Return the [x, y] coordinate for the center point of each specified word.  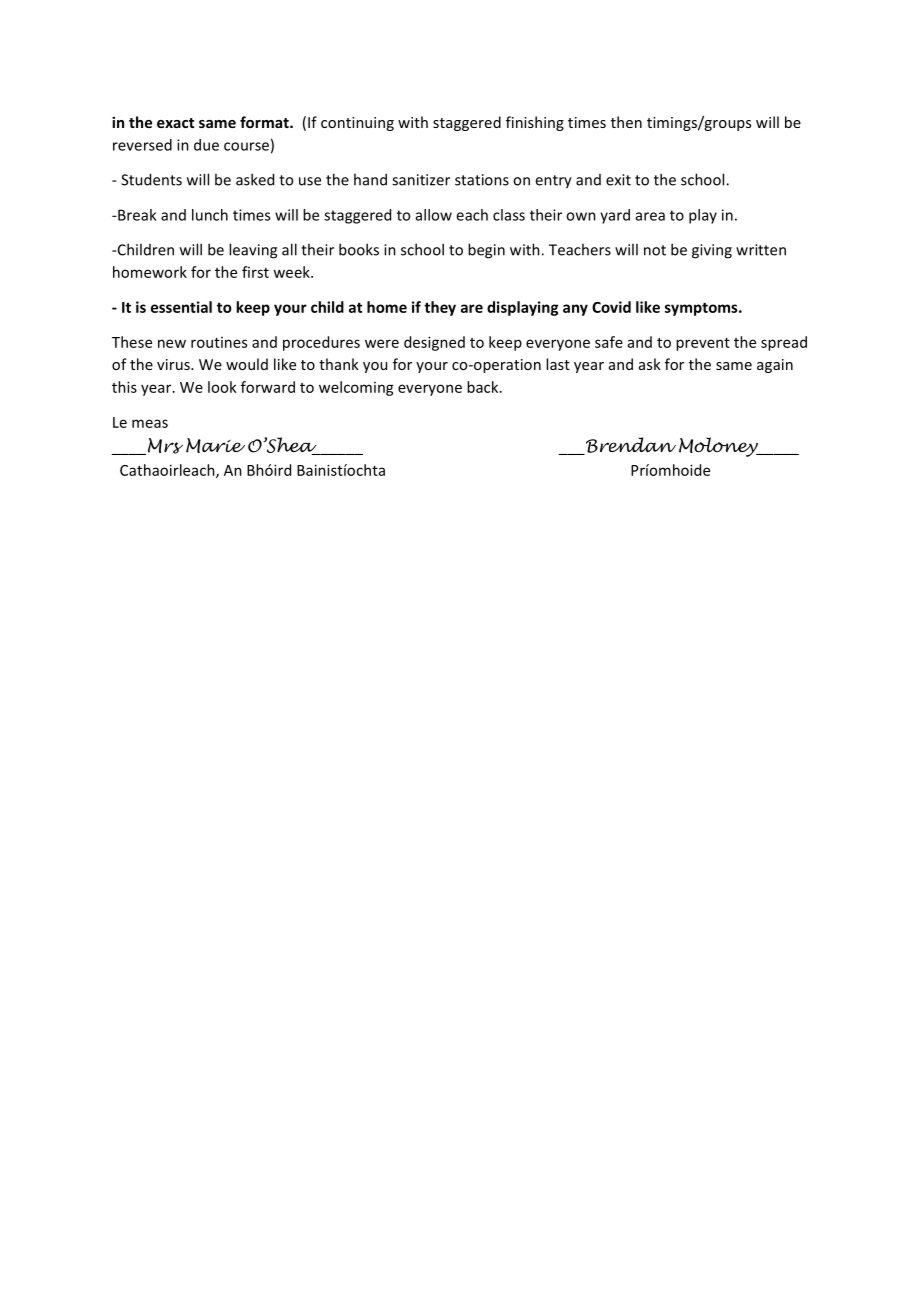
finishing [535, 123]
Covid [611, 307]
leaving [253, 251]
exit [618, 180]
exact [175, 123]
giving [712, 251]
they [440, 308]
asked [255, 179]
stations [482, 180]
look [222, 387]
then [626, 122]
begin [486, 251]
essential [181, 307]
